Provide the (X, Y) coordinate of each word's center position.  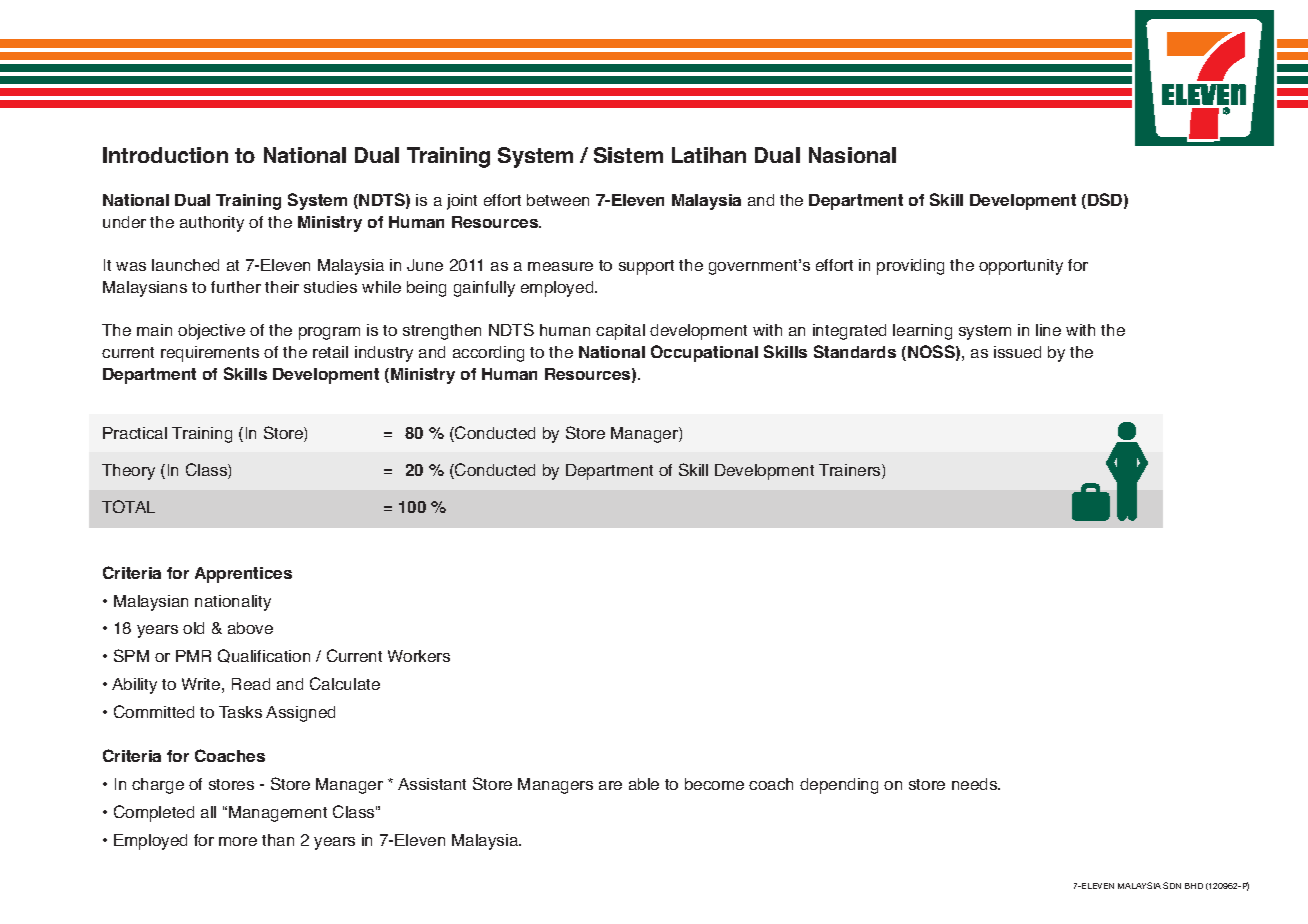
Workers (419, 656)
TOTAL (128, 506)
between (558, 200)
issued (1017, 352)
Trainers (851, 471)
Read (251, 684)
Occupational (704, 353)
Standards (855, 351)
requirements (210, 354)
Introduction (165, 155)
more (238, 841)
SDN (1172, 885)
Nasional (852, 155)
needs (976, 784)
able (644, 784)
